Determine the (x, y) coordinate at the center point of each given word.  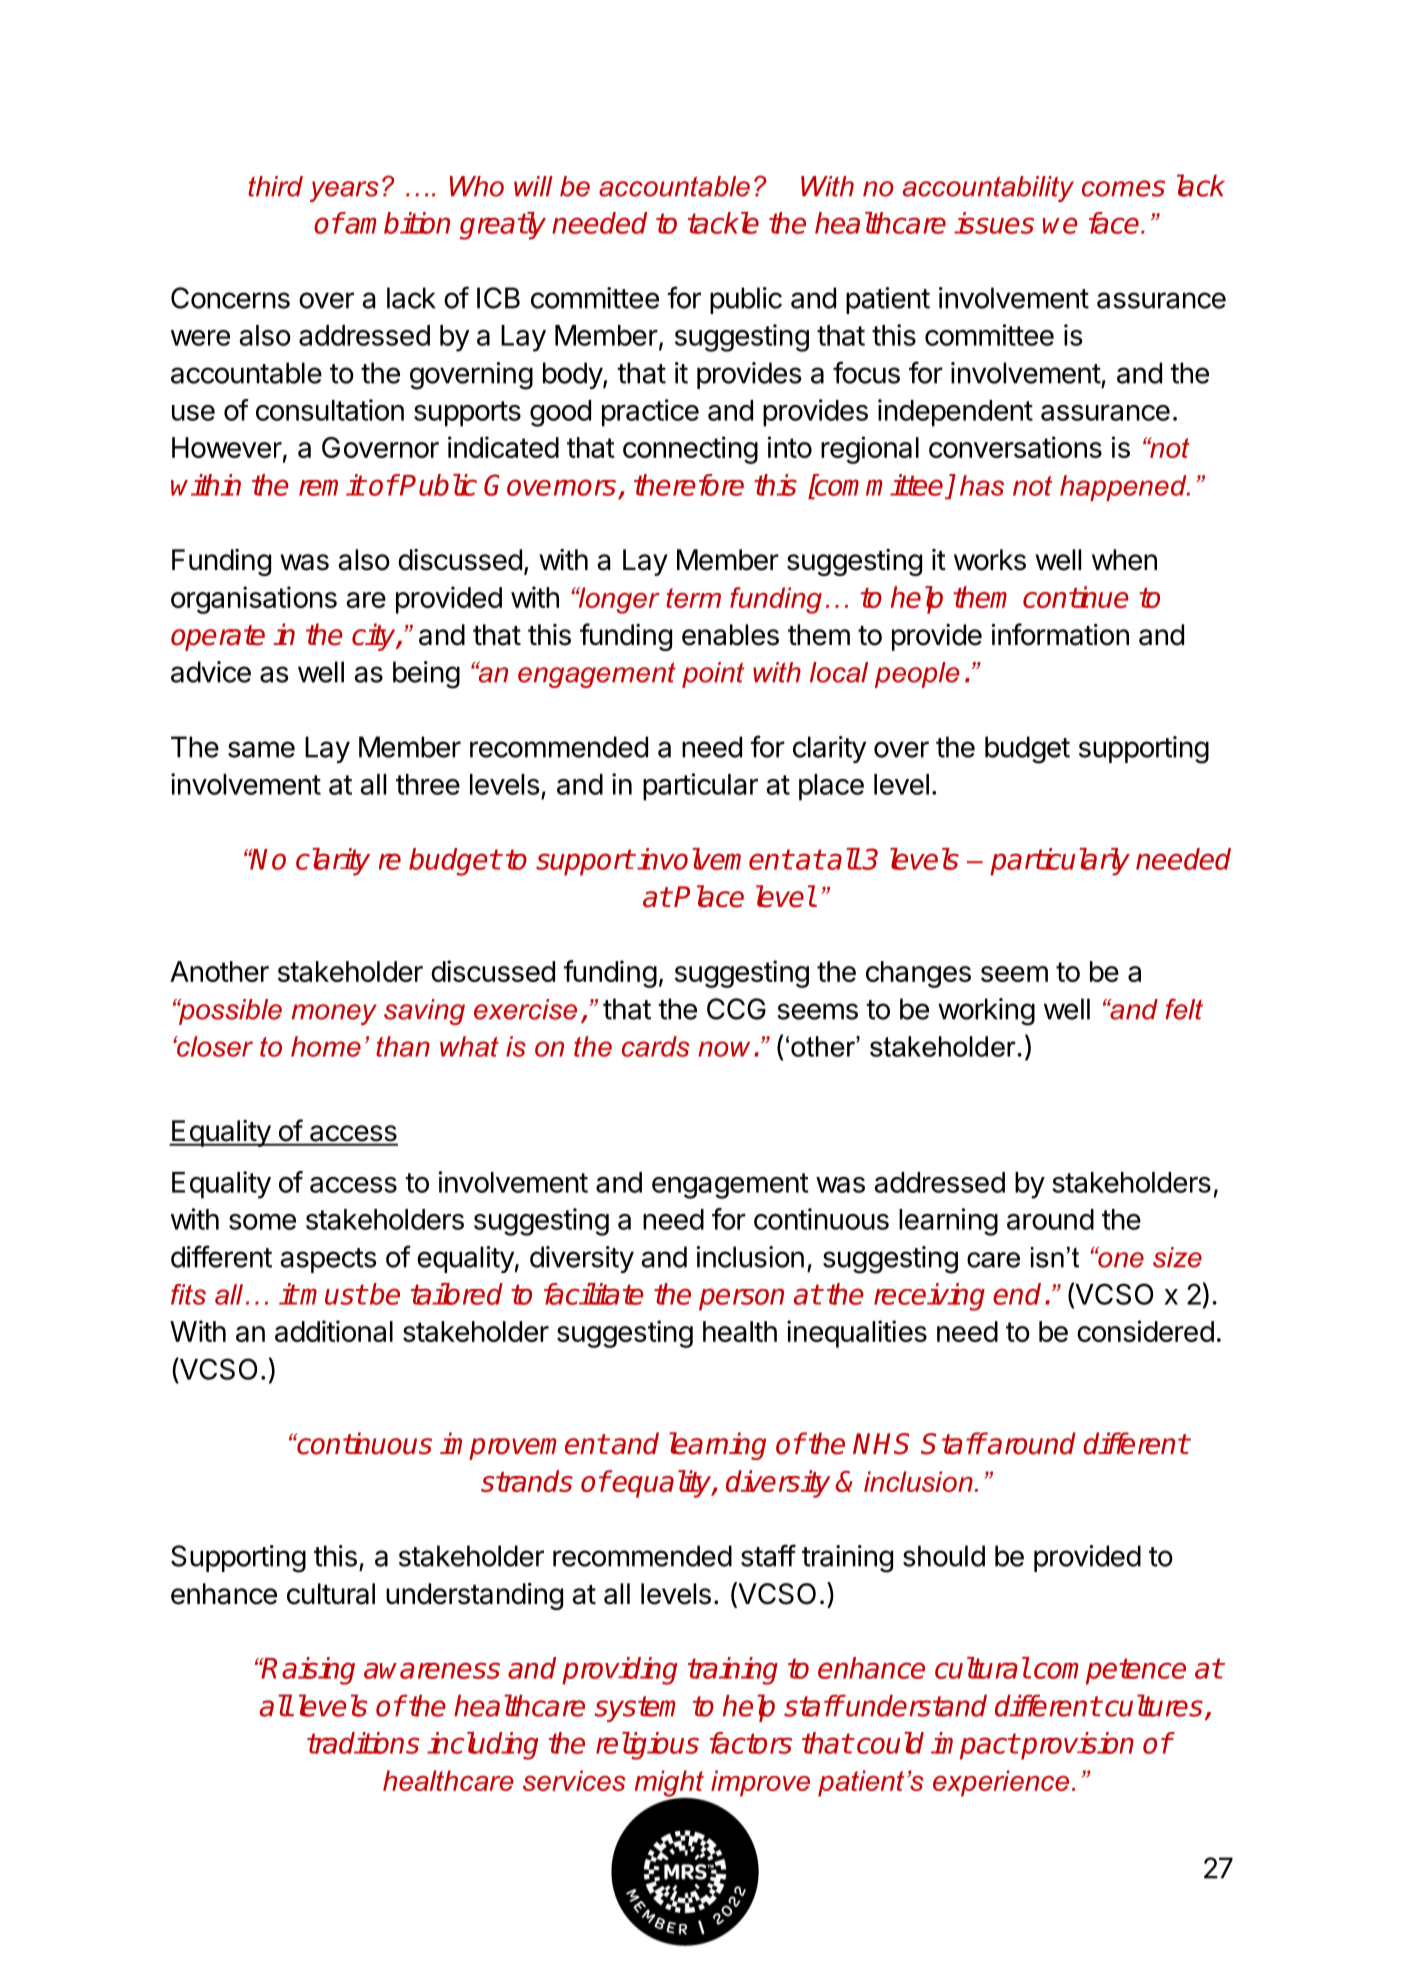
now (724, 1049)
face (1115, 223)
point (713, 675)
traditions (363, 1743)
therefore (689, 485)
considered (1145, 1331)
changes (918, 974)
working (986, 1012)
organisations (254, 600)
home (326, 1046)
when (1124, 560)
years (344, 191)
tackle (723, 223)
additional (334, 1331)
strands (527, 1481)
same (261, 749)
